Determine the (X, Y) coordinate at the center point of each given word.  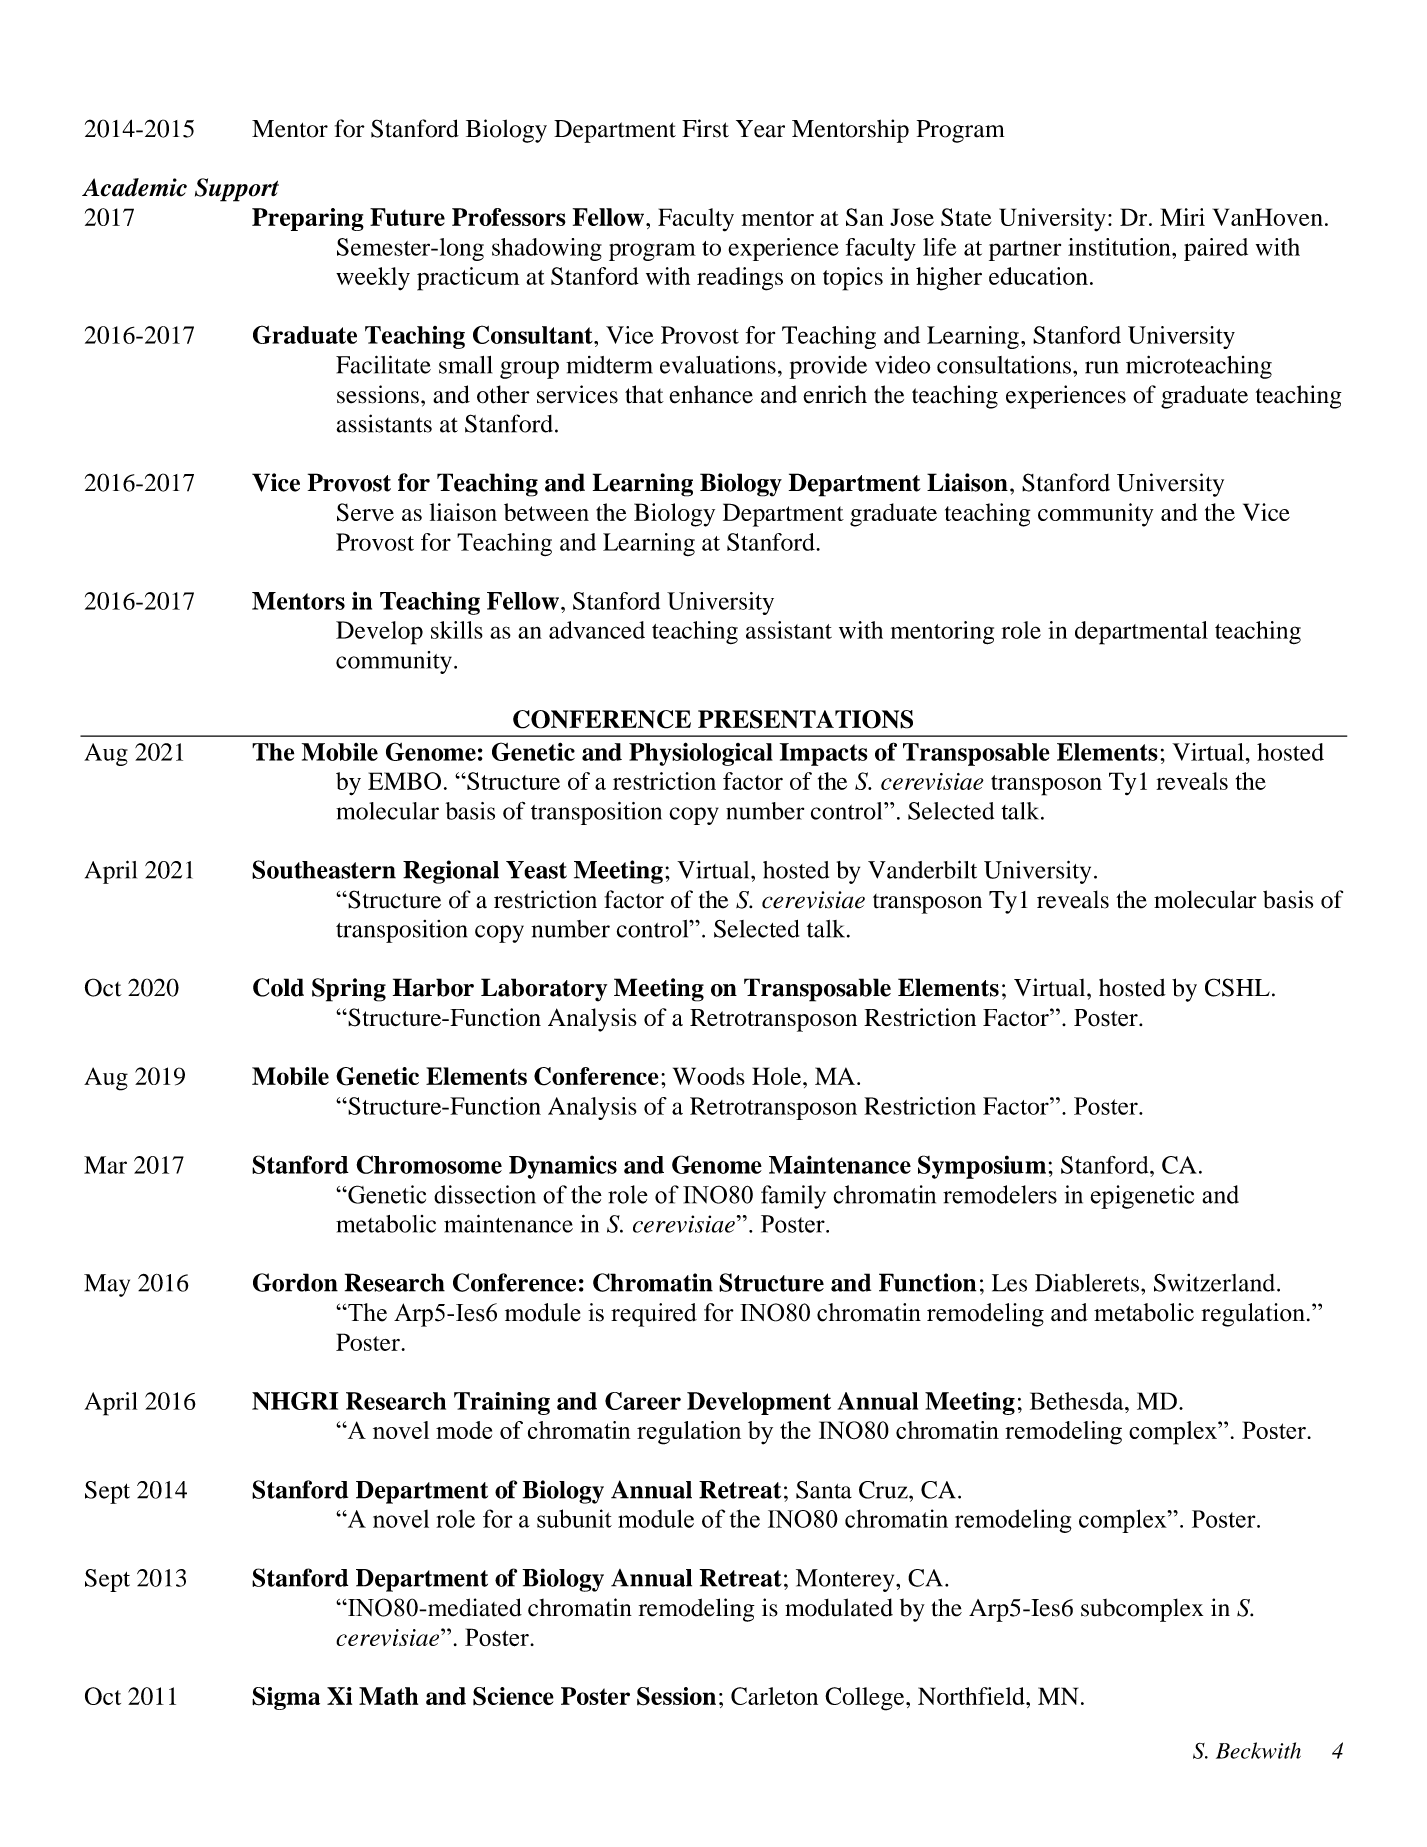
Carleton (774, 1696)
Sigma (286, 1698)
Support (237, 190)
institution (1120, 247)
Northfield (972, 1696)
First (705, 128)
